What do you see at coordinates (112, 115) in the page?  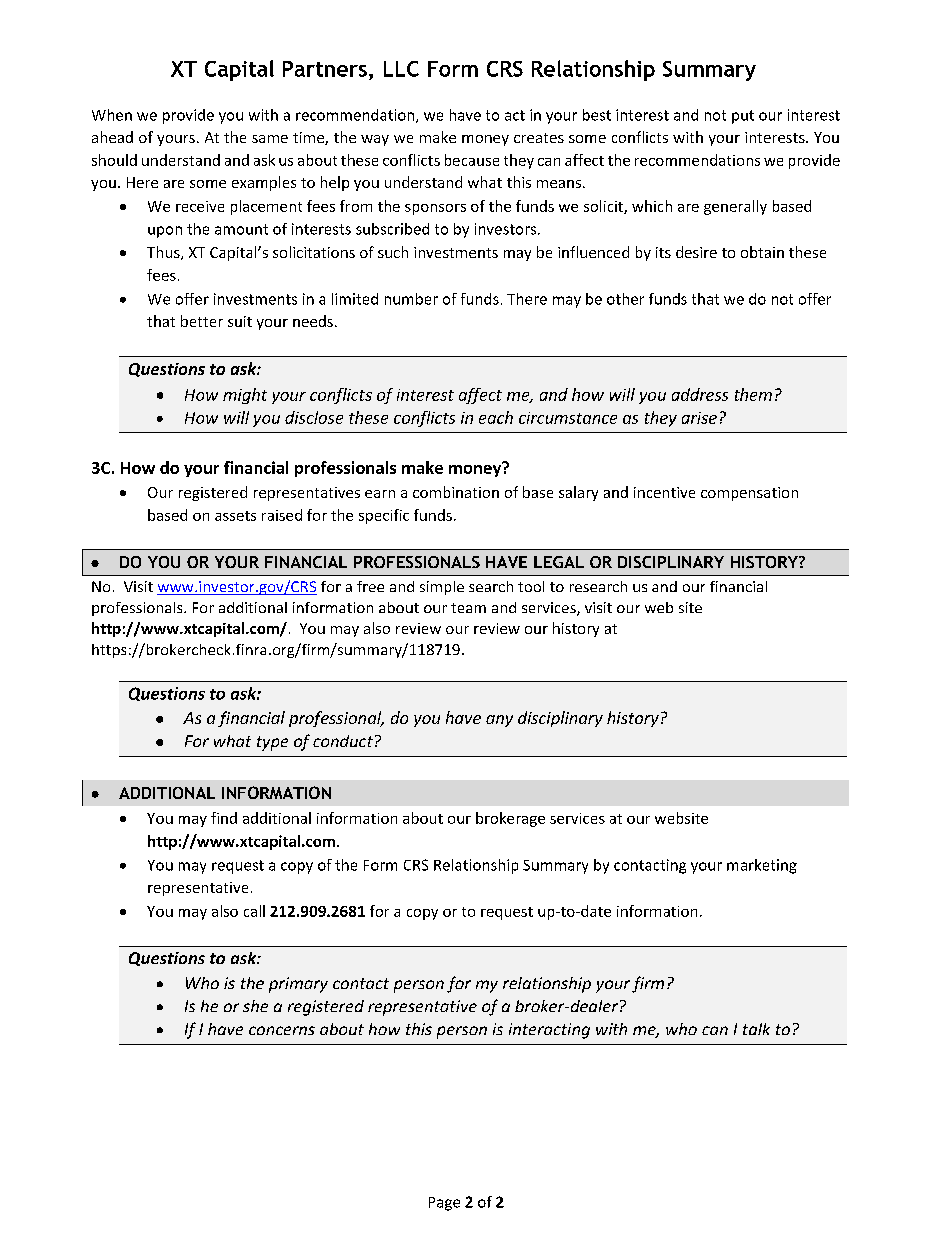 I see `When` at bounding box center [112, 115].
